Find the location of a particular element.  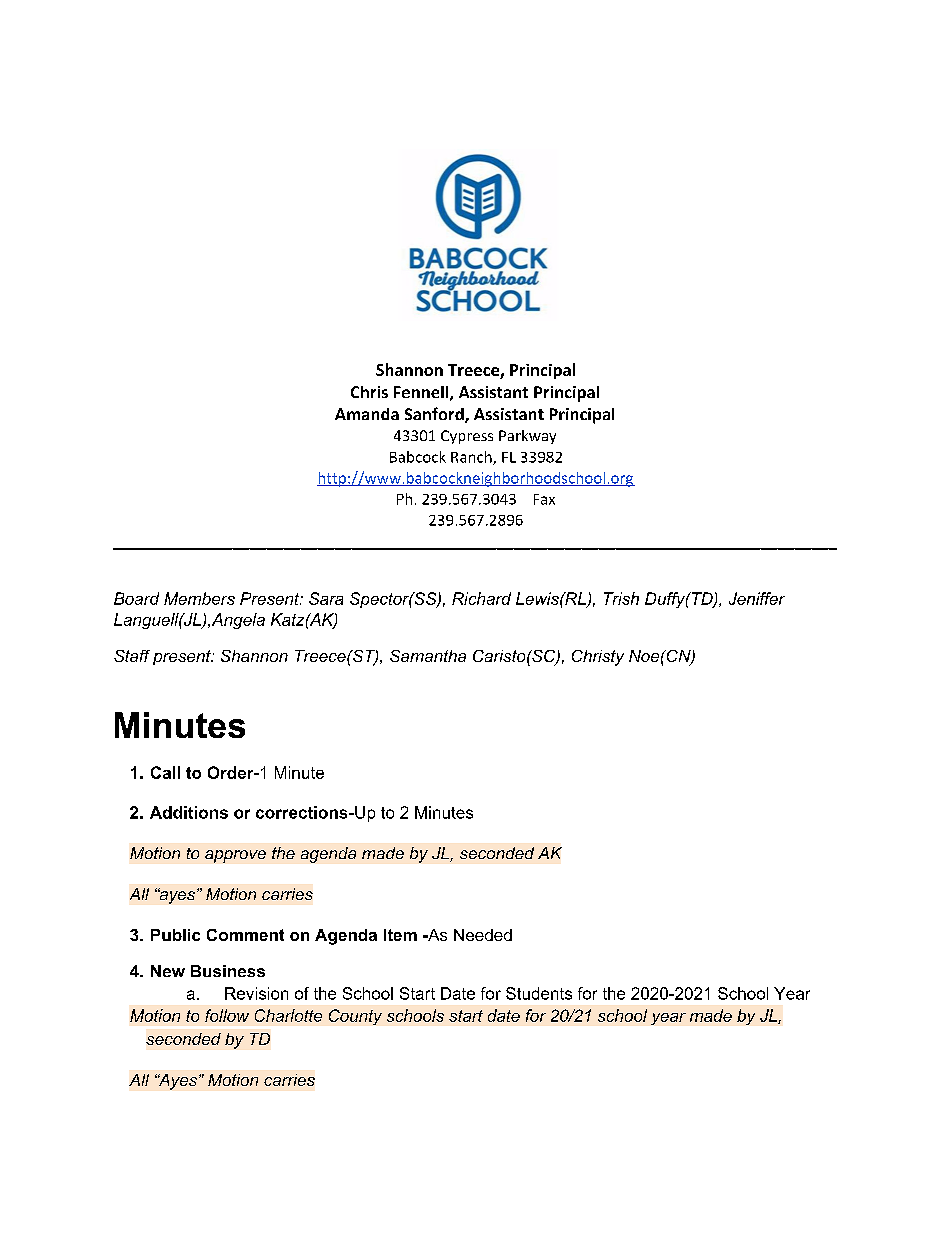

County is located at coordinates (355, 1017).
